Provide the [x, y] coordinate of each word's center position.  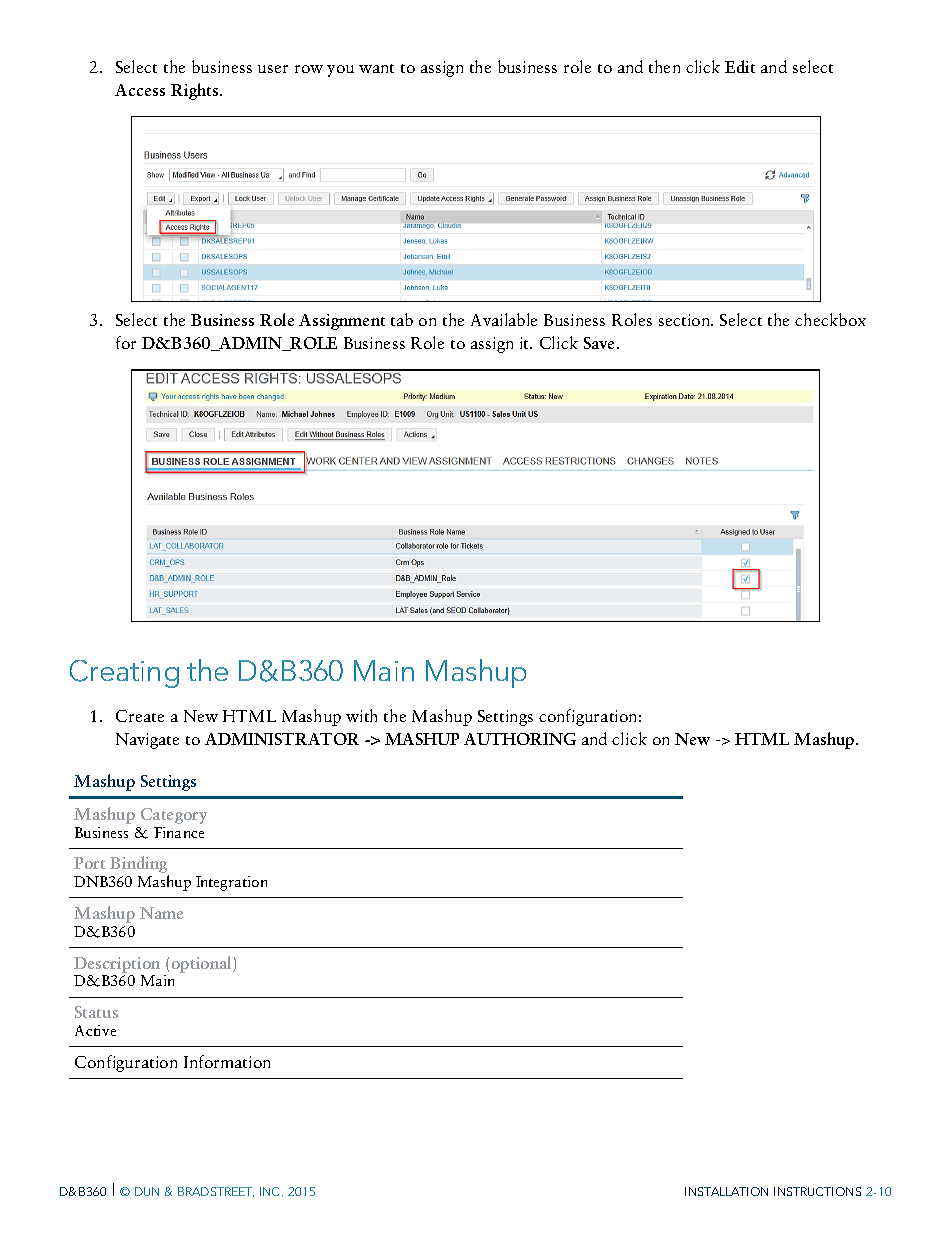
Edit [740, 66]
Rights [196, 91]
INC [271, 1191]
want [376, 68]
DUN [147, 1191]
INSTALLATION [726, 1191]
